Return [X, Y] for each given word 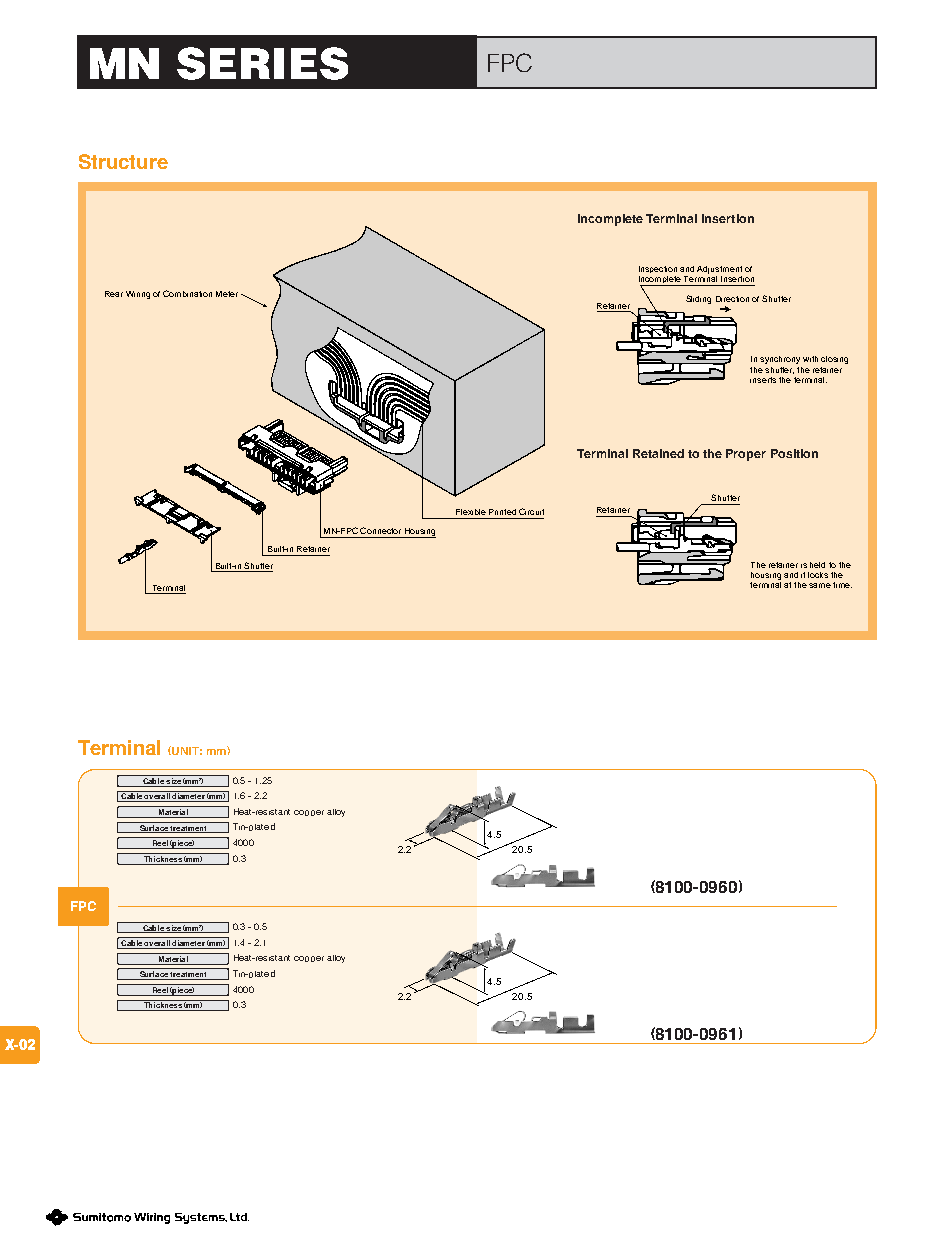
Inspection [658, 269]
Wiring [138, 295]
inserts [763, 380]
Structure [123, 161]
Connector [380, 530]
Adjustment [719, 270]
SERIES [262, 63]
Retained [658, 453]
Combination [187, 293]
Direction [732, 299]
